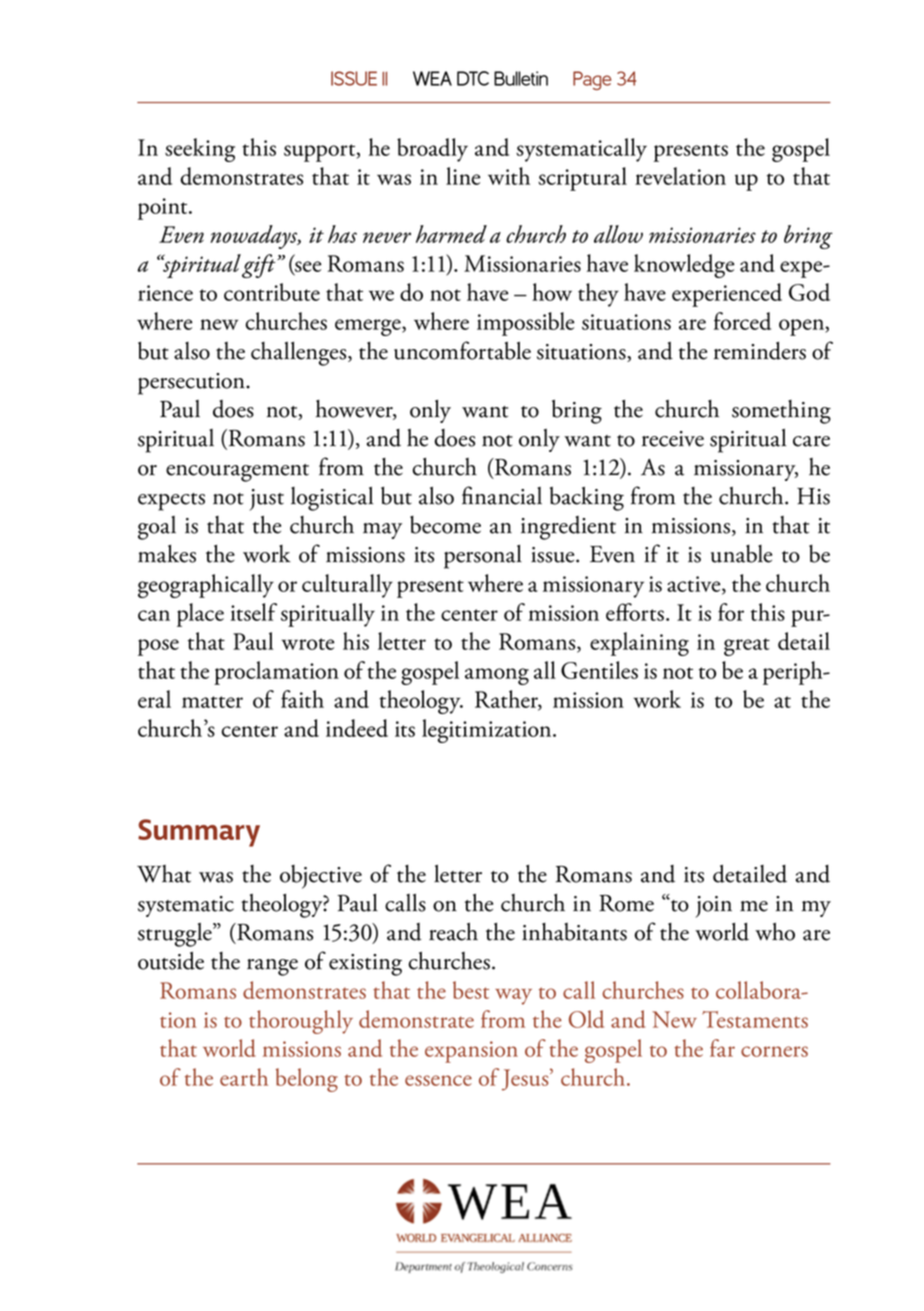 This screenshot has width=924, height=1311. I want to click on earth, so click(244, 1077).
